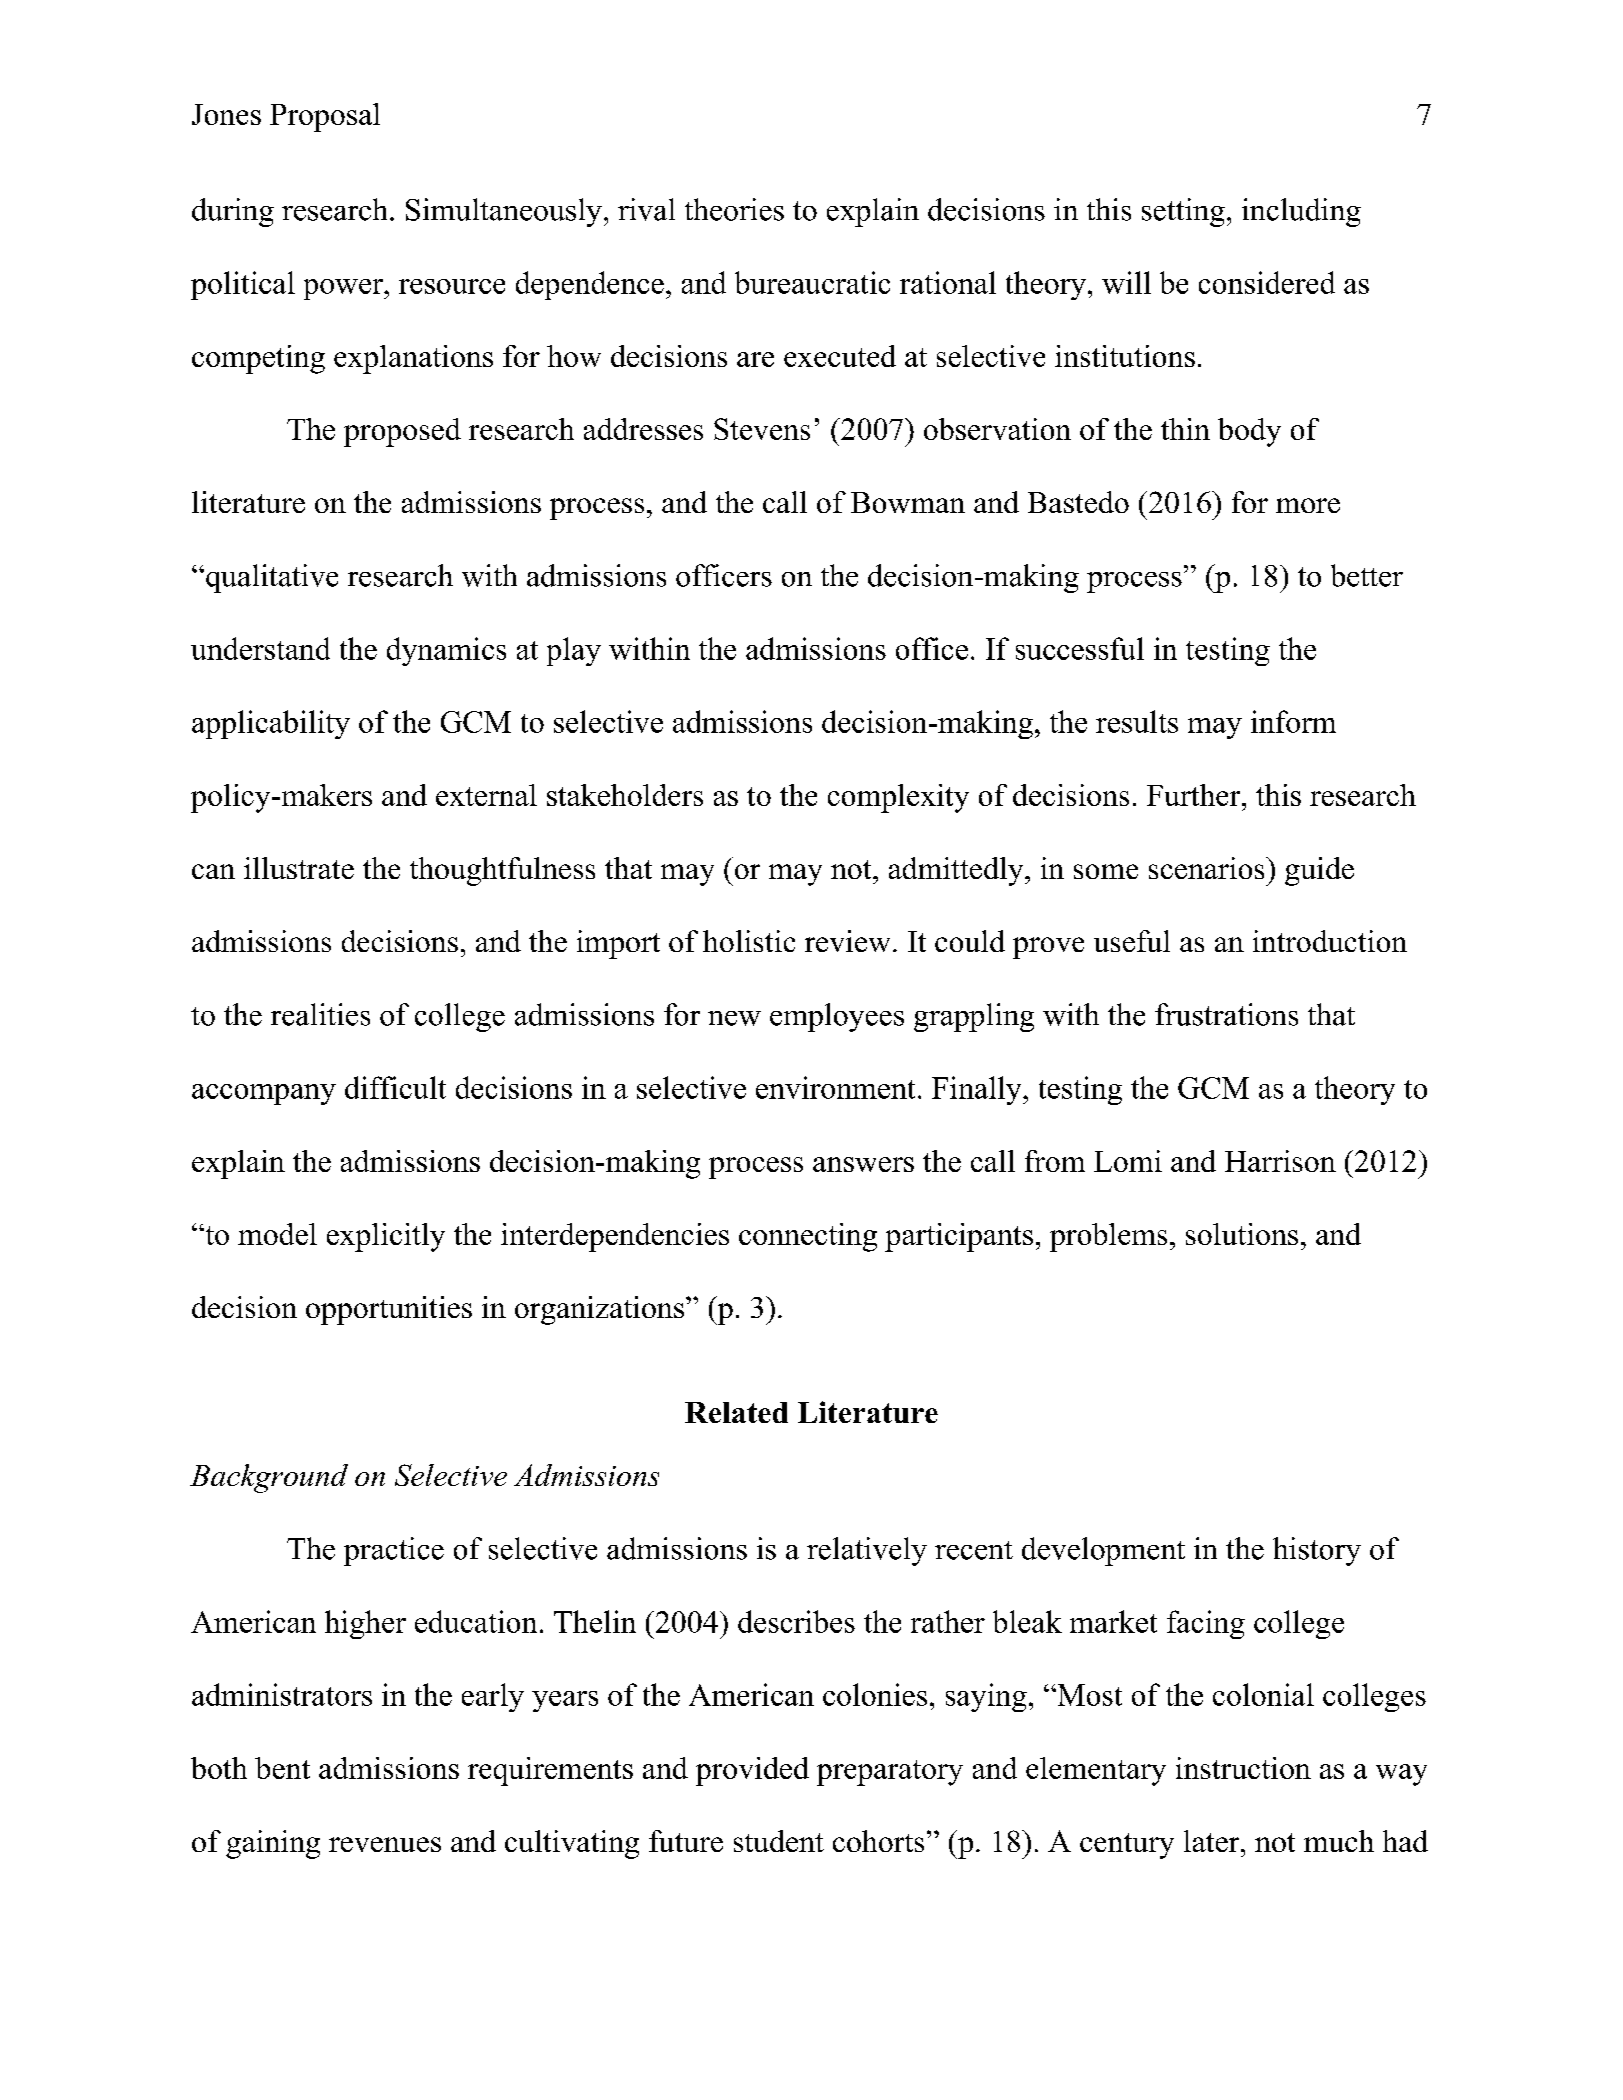 The image size is (1623, 2100). What do you see at coordinates (271, 724) in the screenshot?
I see `applicability` at bounding box center [271, 724].
